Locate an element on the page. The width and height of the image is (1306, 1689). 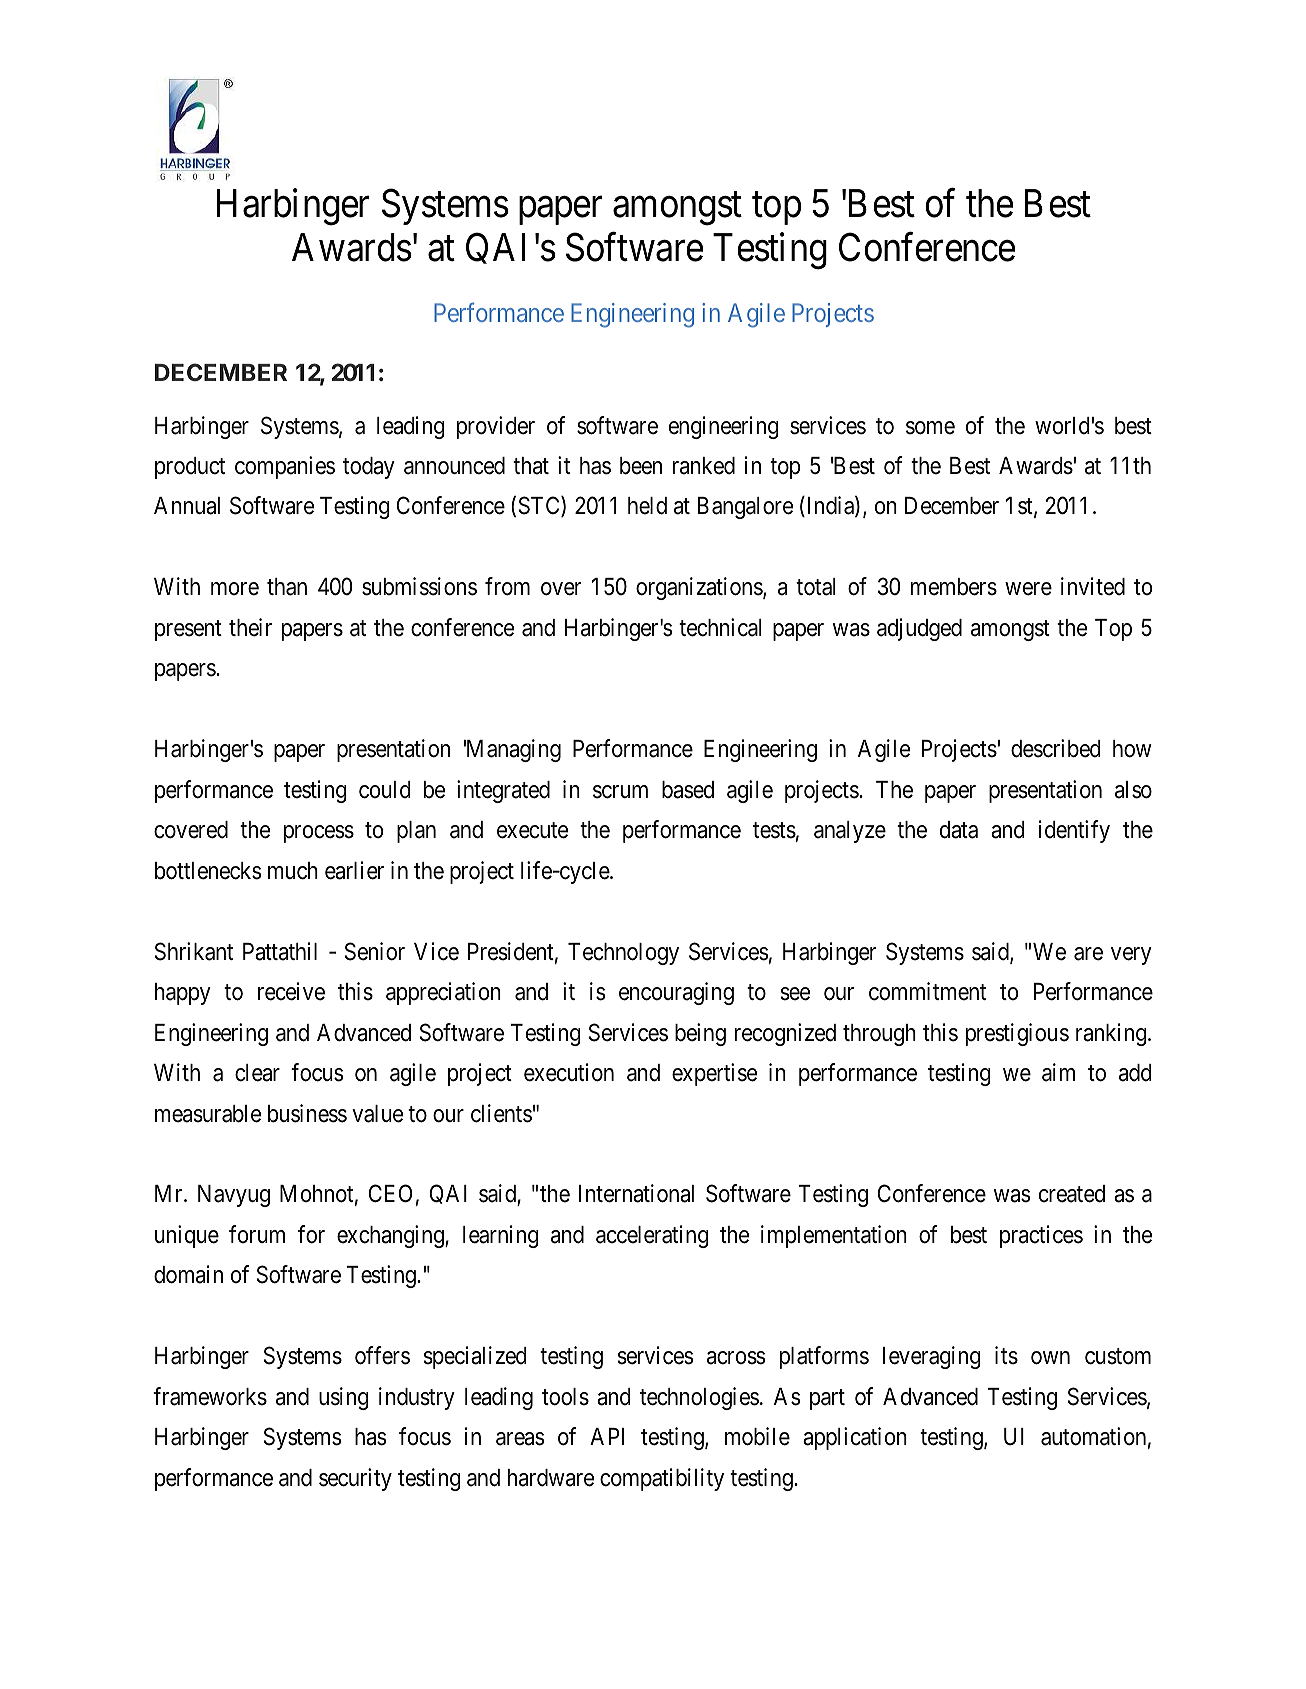
receive is located at coordinates (291, 991).
